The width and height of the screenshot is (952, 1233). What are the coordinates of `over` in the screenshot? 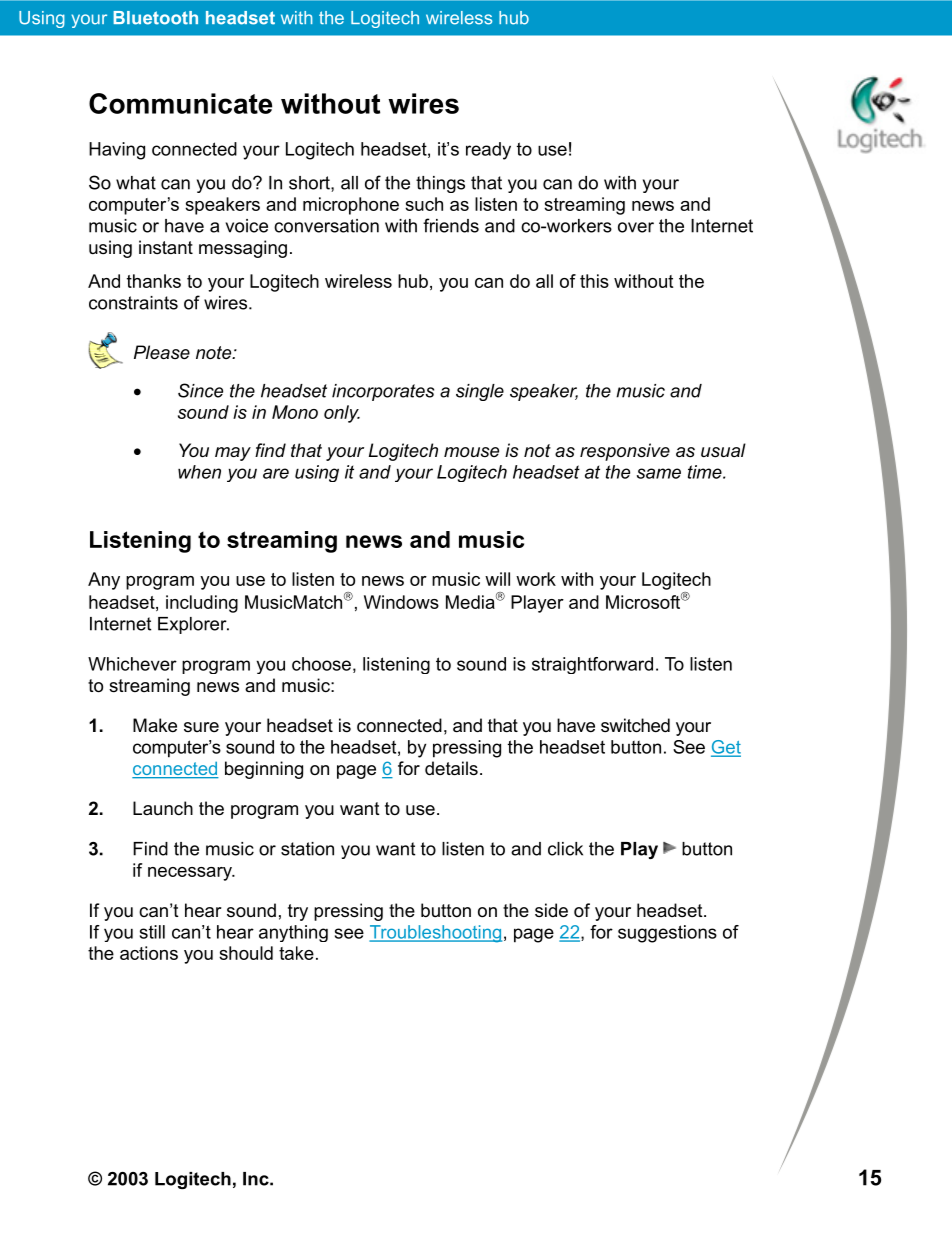 It's located at (636, 227).
